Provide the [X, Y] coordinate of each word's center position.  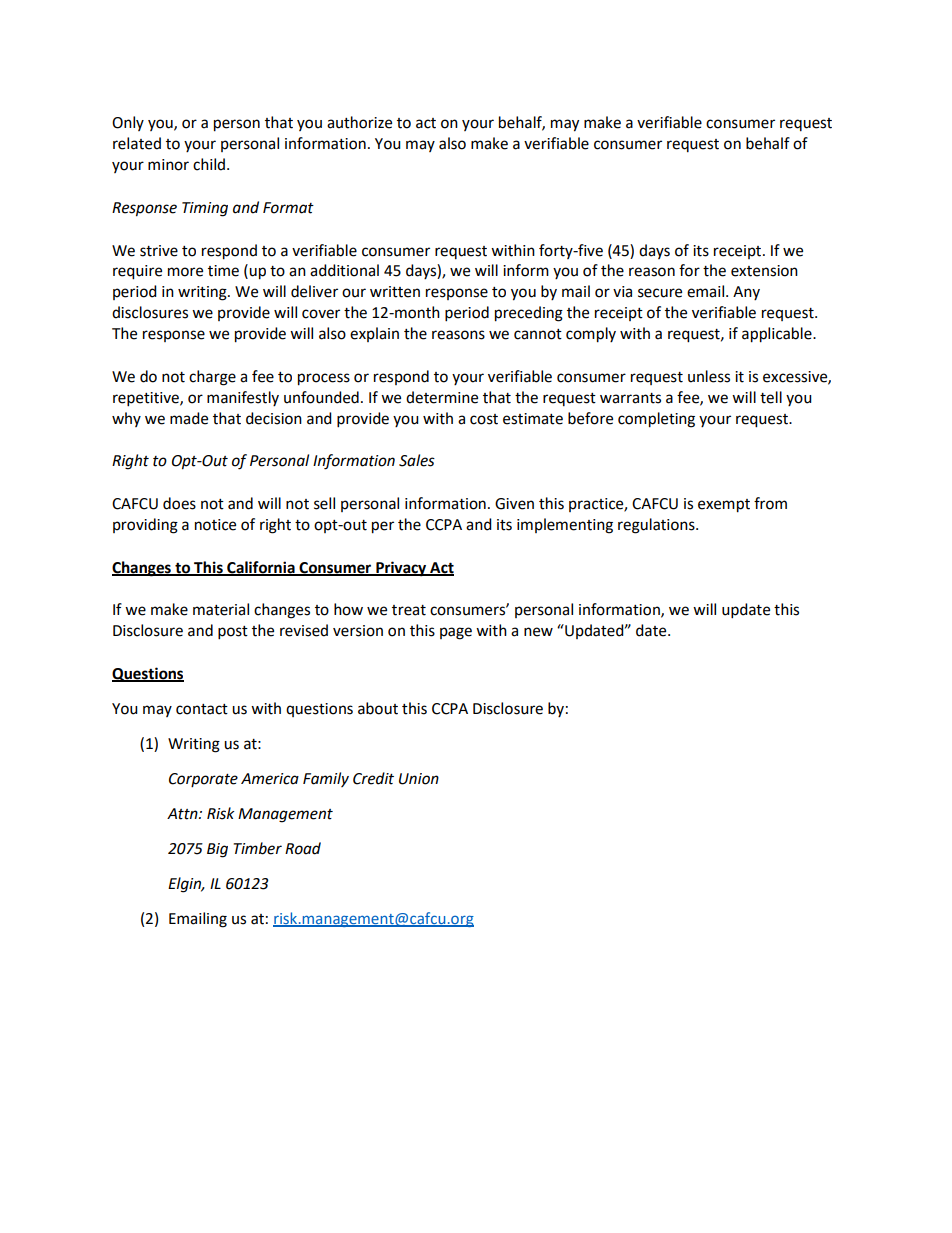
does [179, 503]
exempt [724, 506]
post [233, 633]
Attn [183, 814]
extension [764, 271]
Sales [417, 460]
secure [660, 293]
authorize [359, 122]
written [395, 292]
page [456, 633]
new [538, 632]
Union [419, 779]
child [209, 164]
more [185, 272]
